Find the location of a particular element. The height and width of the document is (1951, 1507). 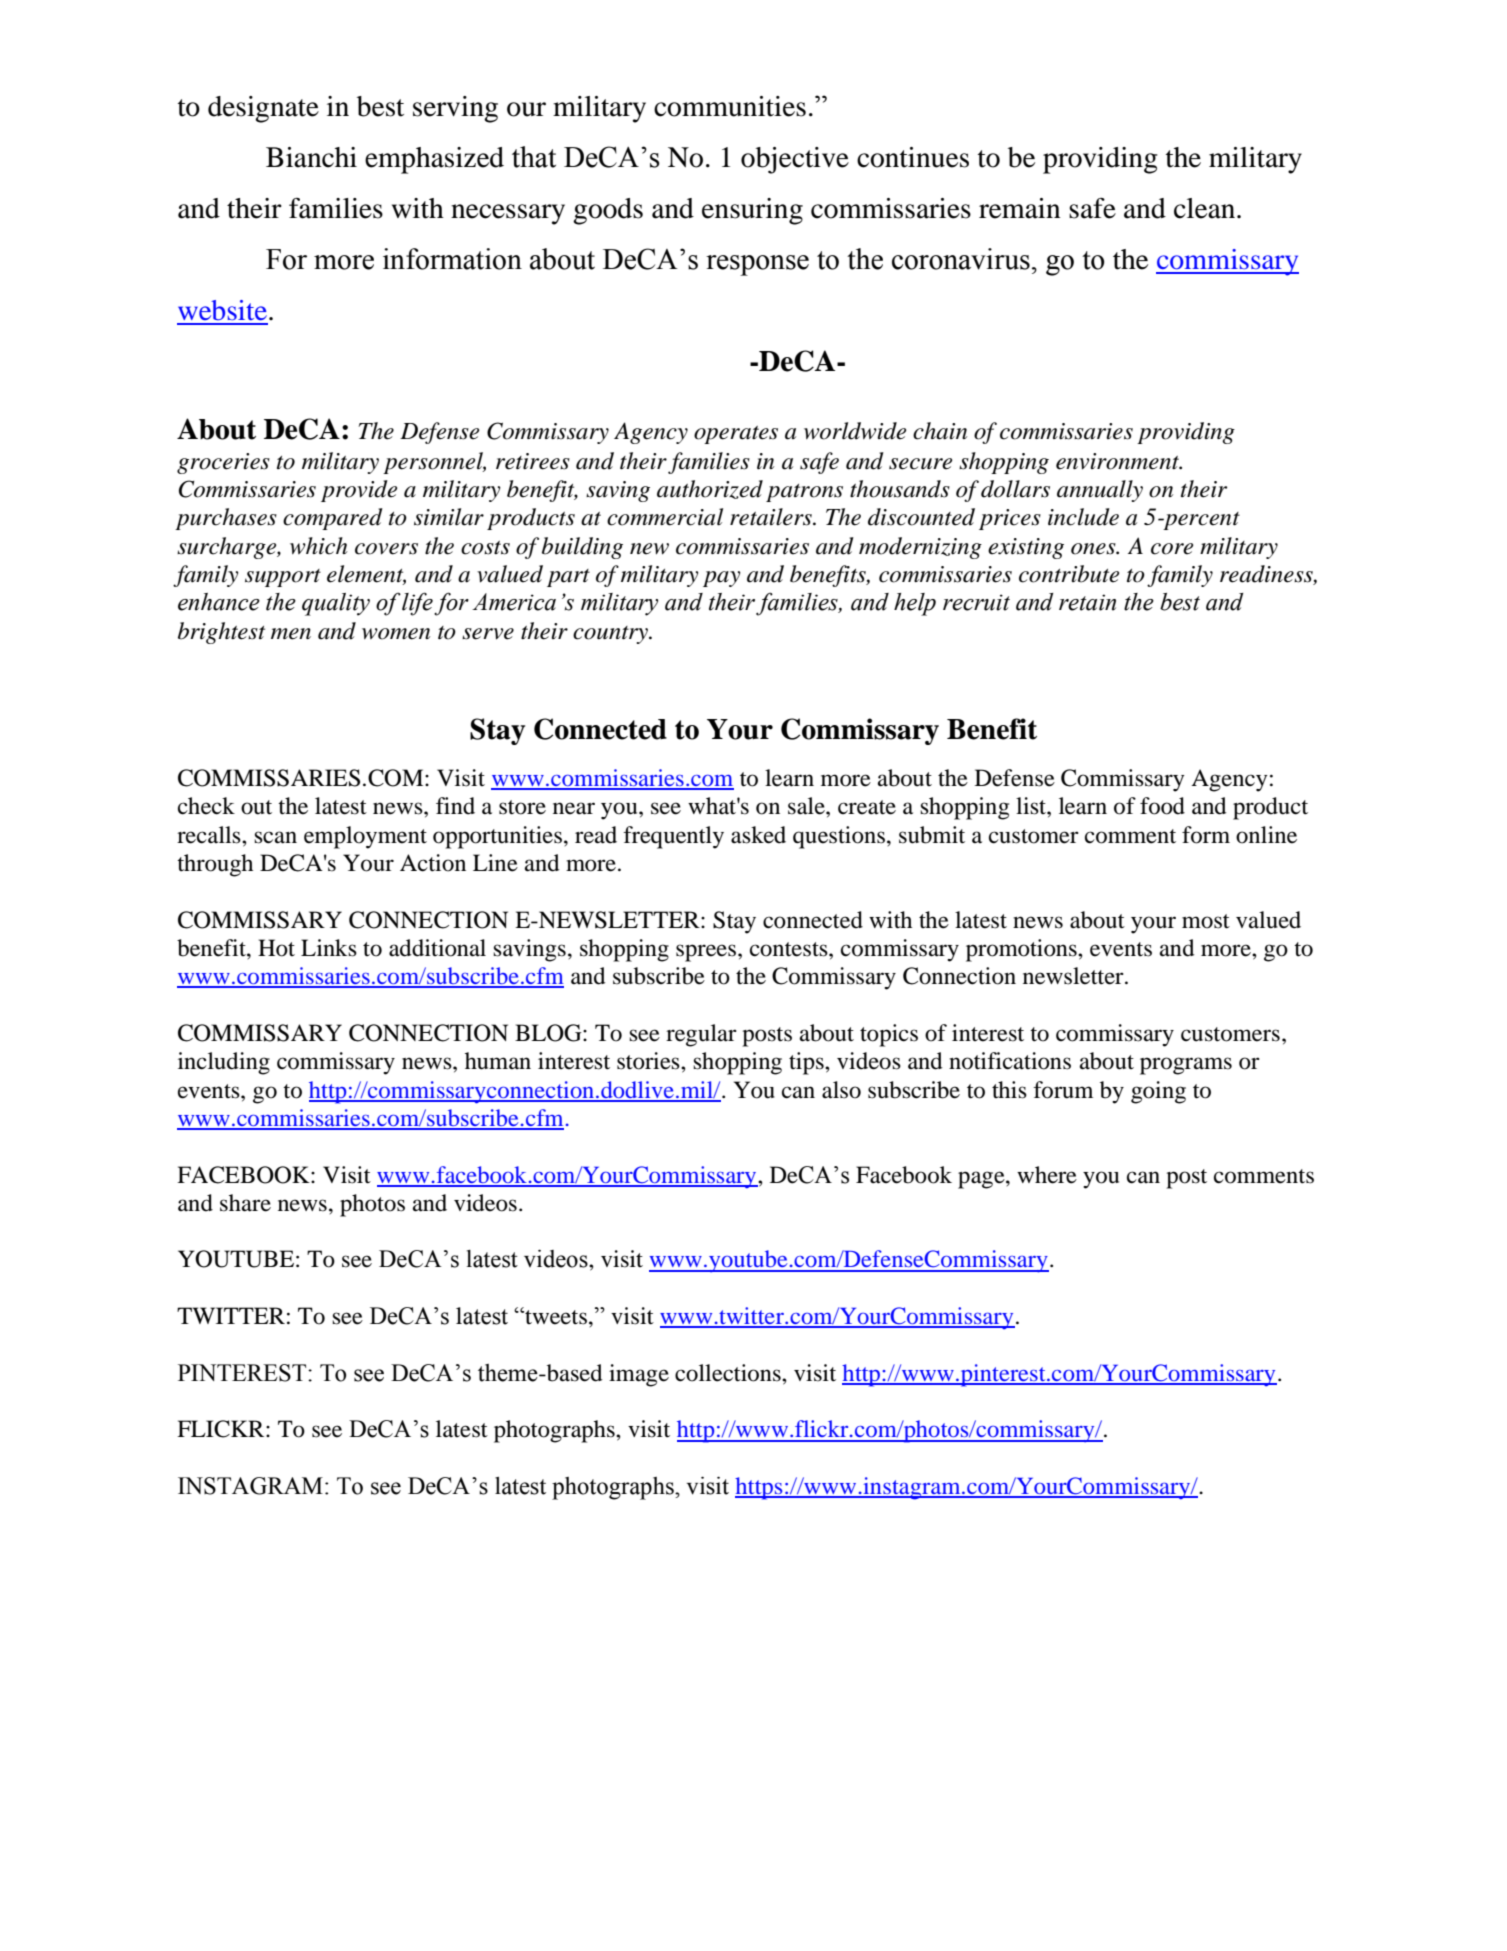

employment is located at coordinates (365, 837).
